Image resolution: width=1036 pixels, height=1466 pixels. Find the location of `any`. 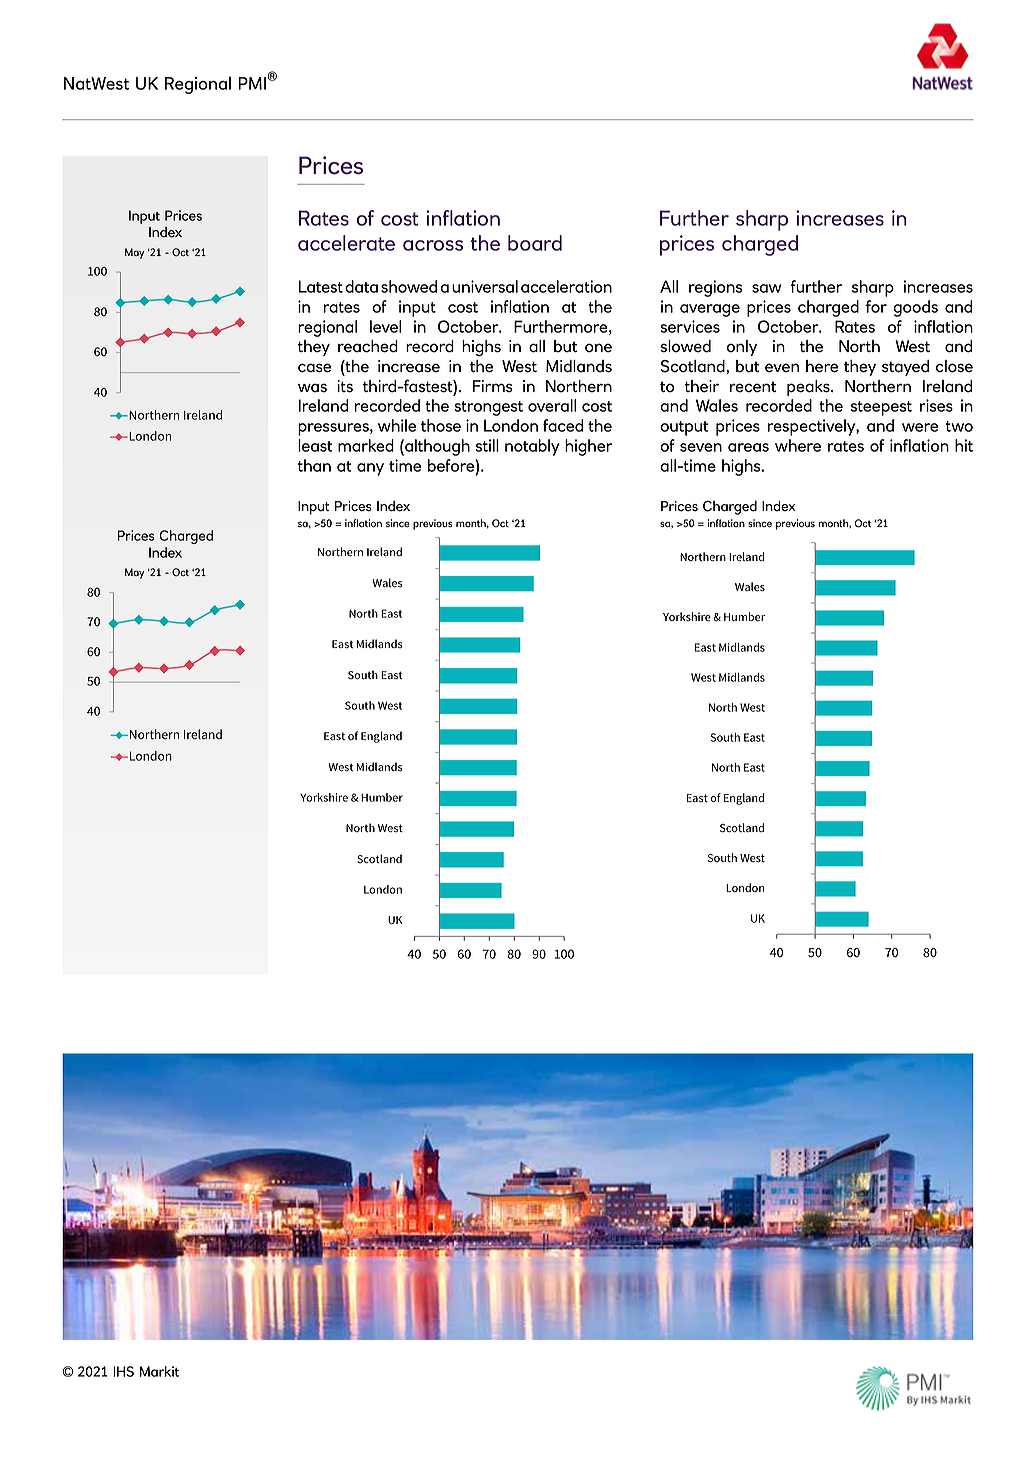

any is located at coordinates (370, 469).
